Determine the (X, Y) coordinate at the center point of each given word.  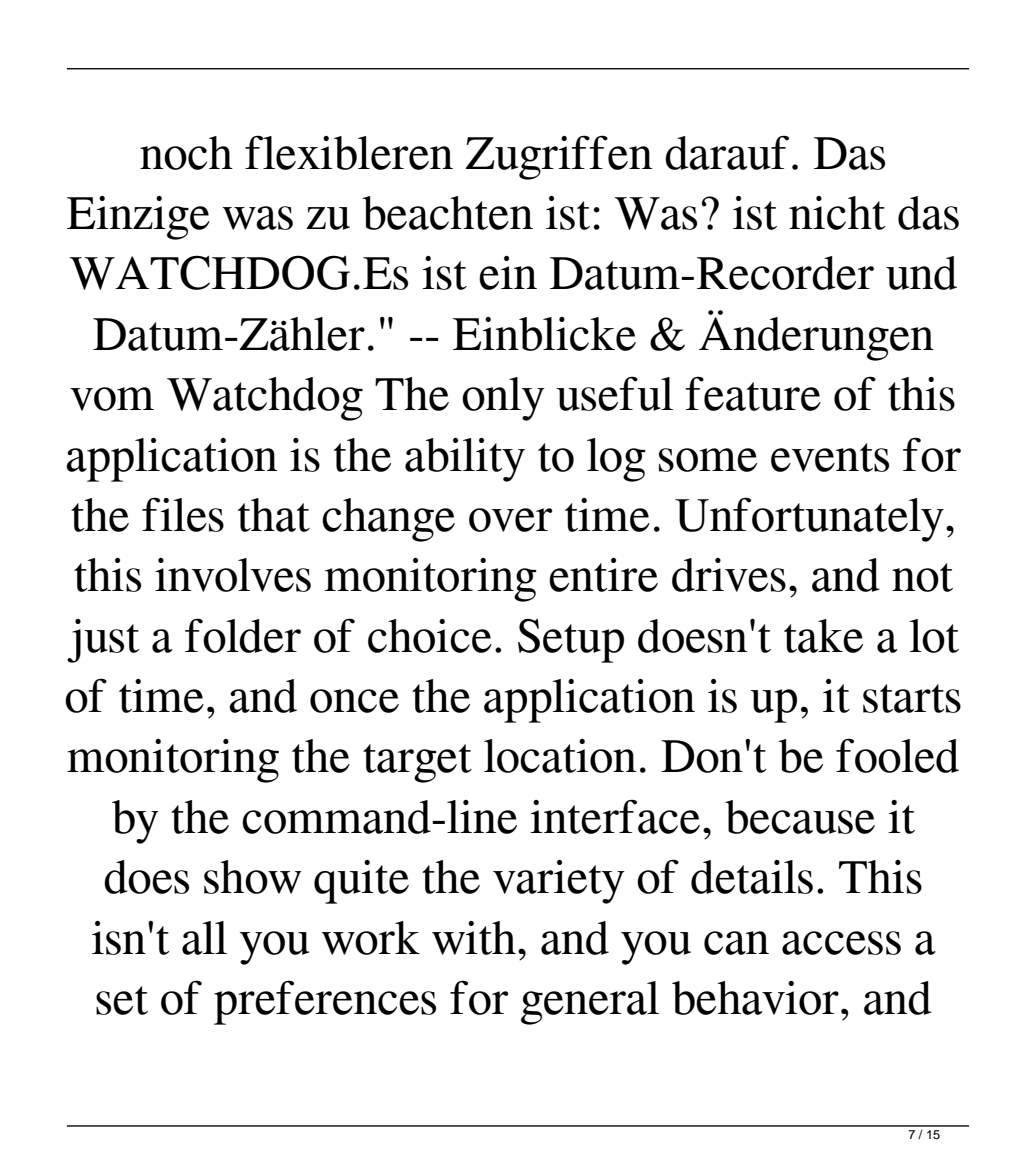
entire (603, 575)
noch (186, 153)
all (204, 938)
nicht (837, 213)
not (922, 577)
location (560, 756)
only (503, 399)
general (590, 1003)
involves (233, 575)
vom (112, 399)
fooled (897, 755)
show (252, 877)
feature (753, 393)
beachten (447, 213)
